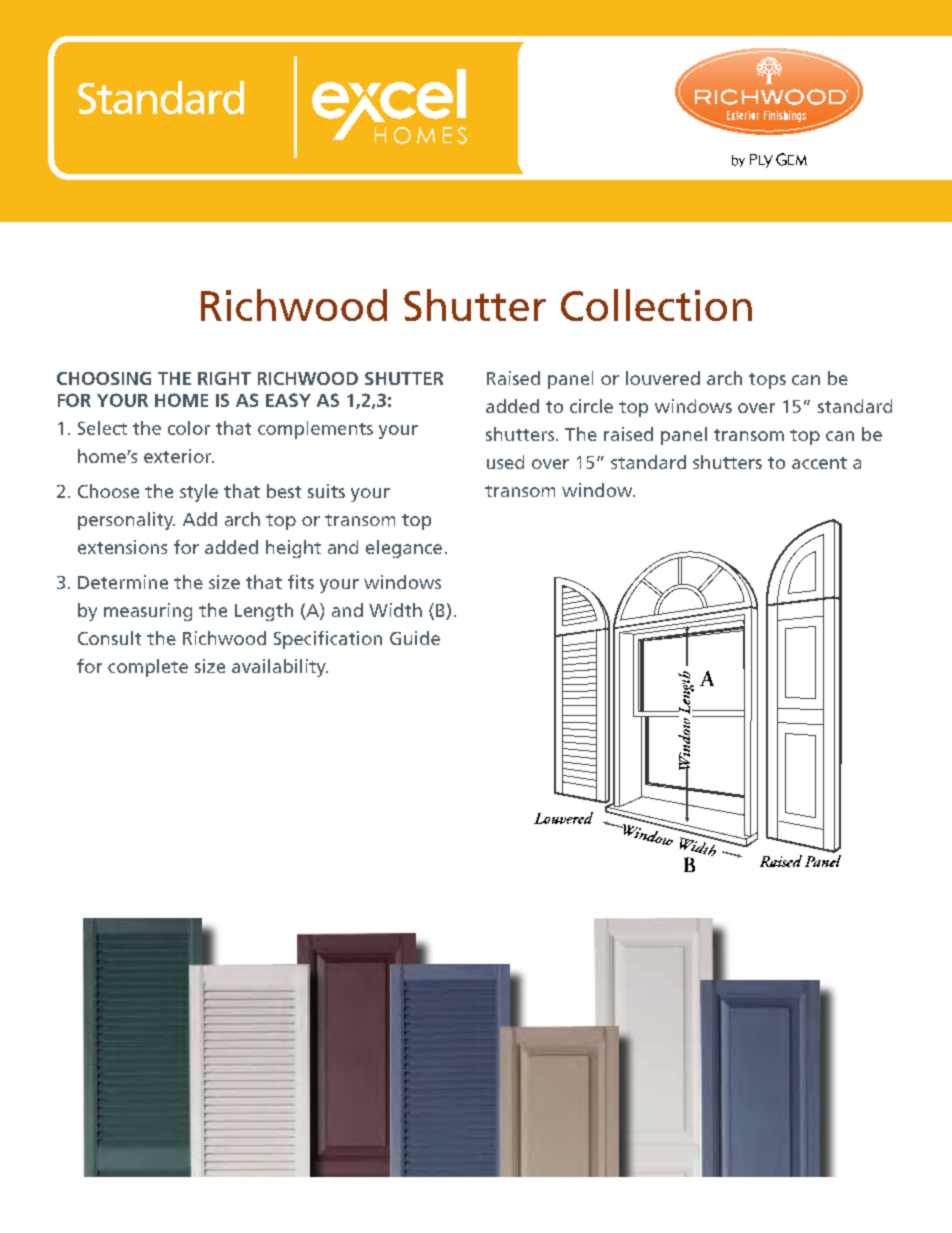 This screenshot has height=1233, width=952. What do you see at coordinates (767, 381) in the screenshot?
I see `tops` at bounding box center [767, 381].
